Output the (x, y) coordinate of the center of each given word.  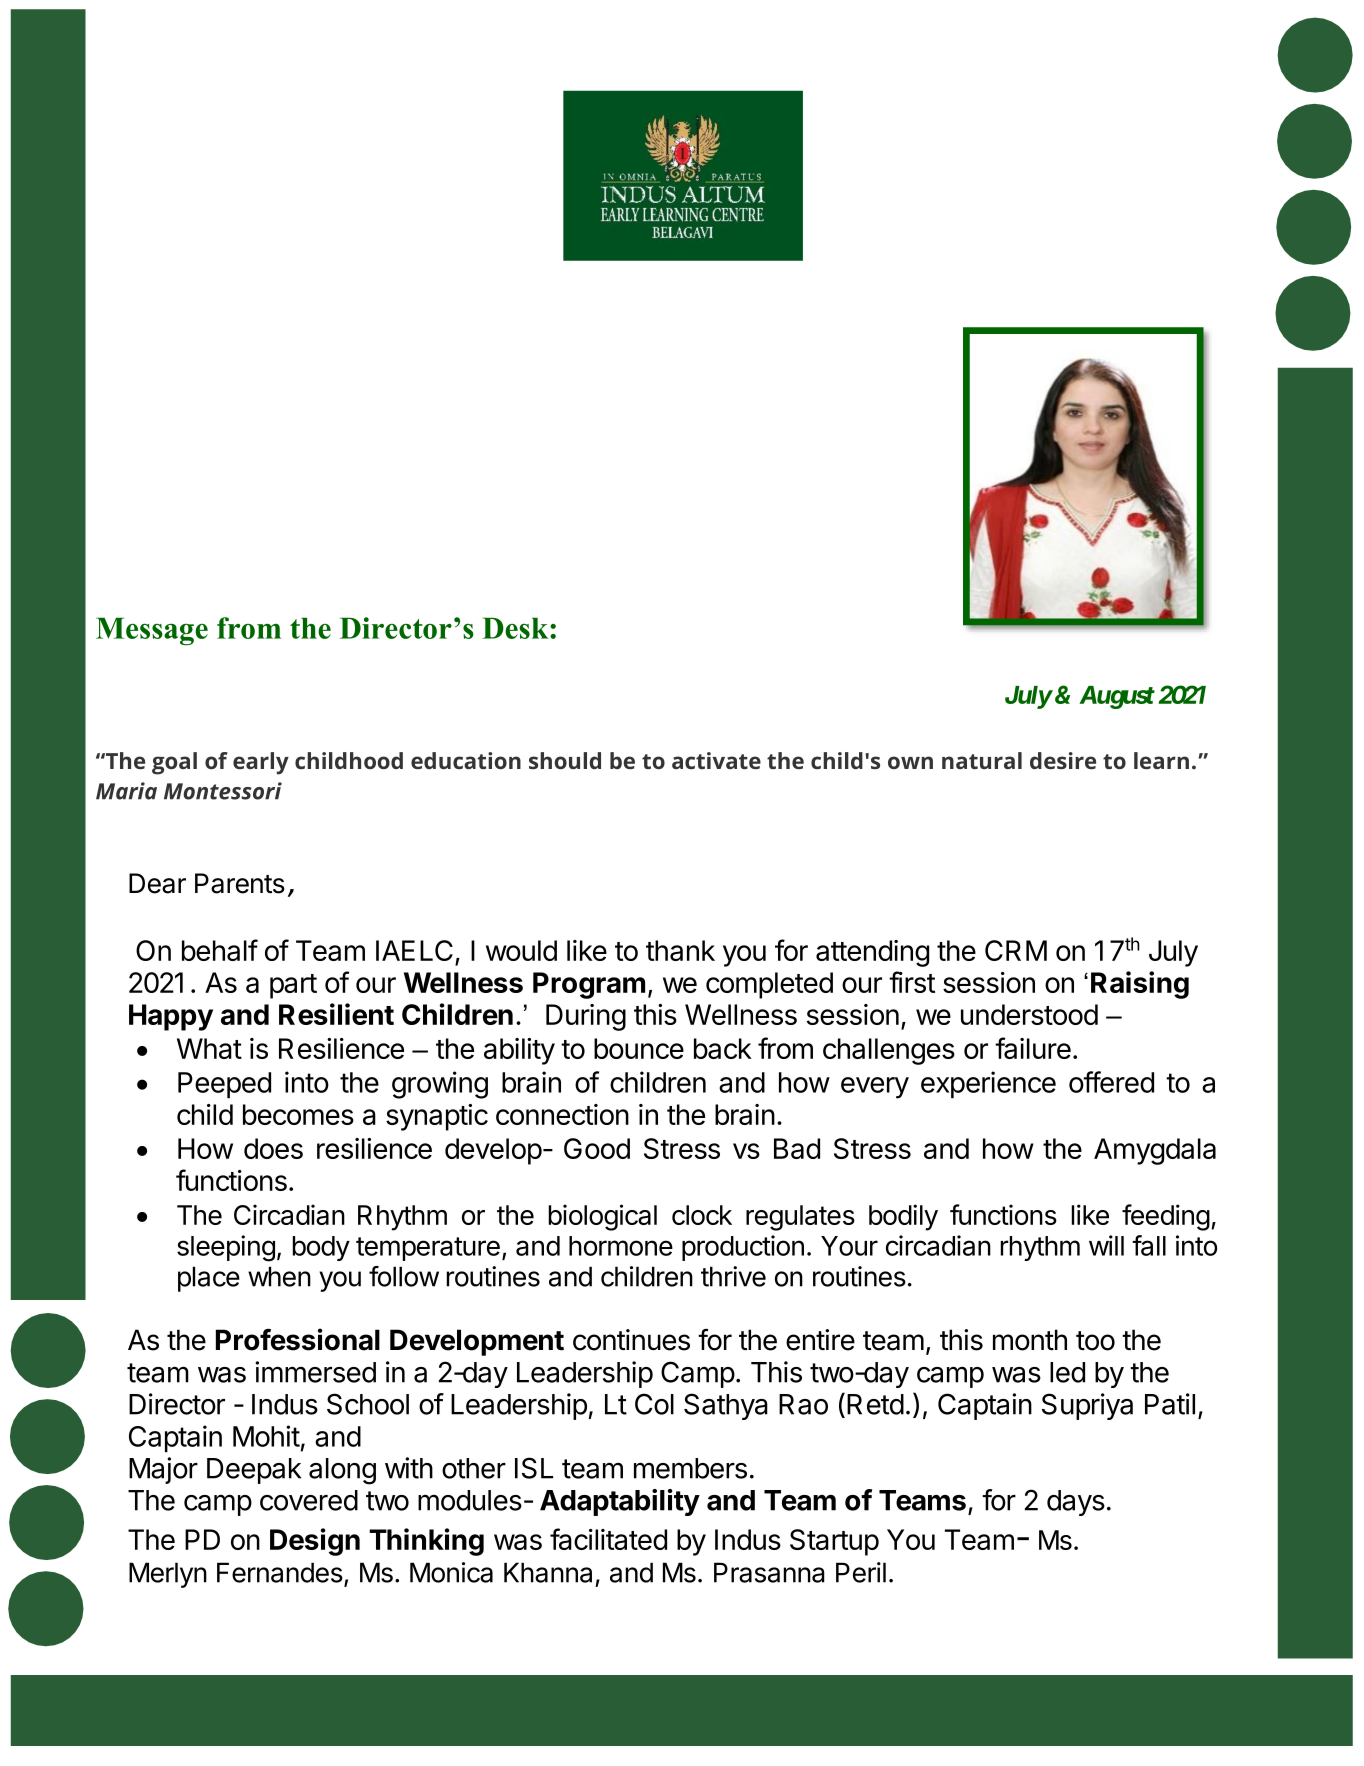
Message (152, 631)
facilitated (608, 1539)
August (1117, 697)
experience (988, 1084)
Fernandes (280, 1572)
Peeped (224, 1085)
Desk (516, 628)
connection (562, 1114)
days (1076, 1503)
